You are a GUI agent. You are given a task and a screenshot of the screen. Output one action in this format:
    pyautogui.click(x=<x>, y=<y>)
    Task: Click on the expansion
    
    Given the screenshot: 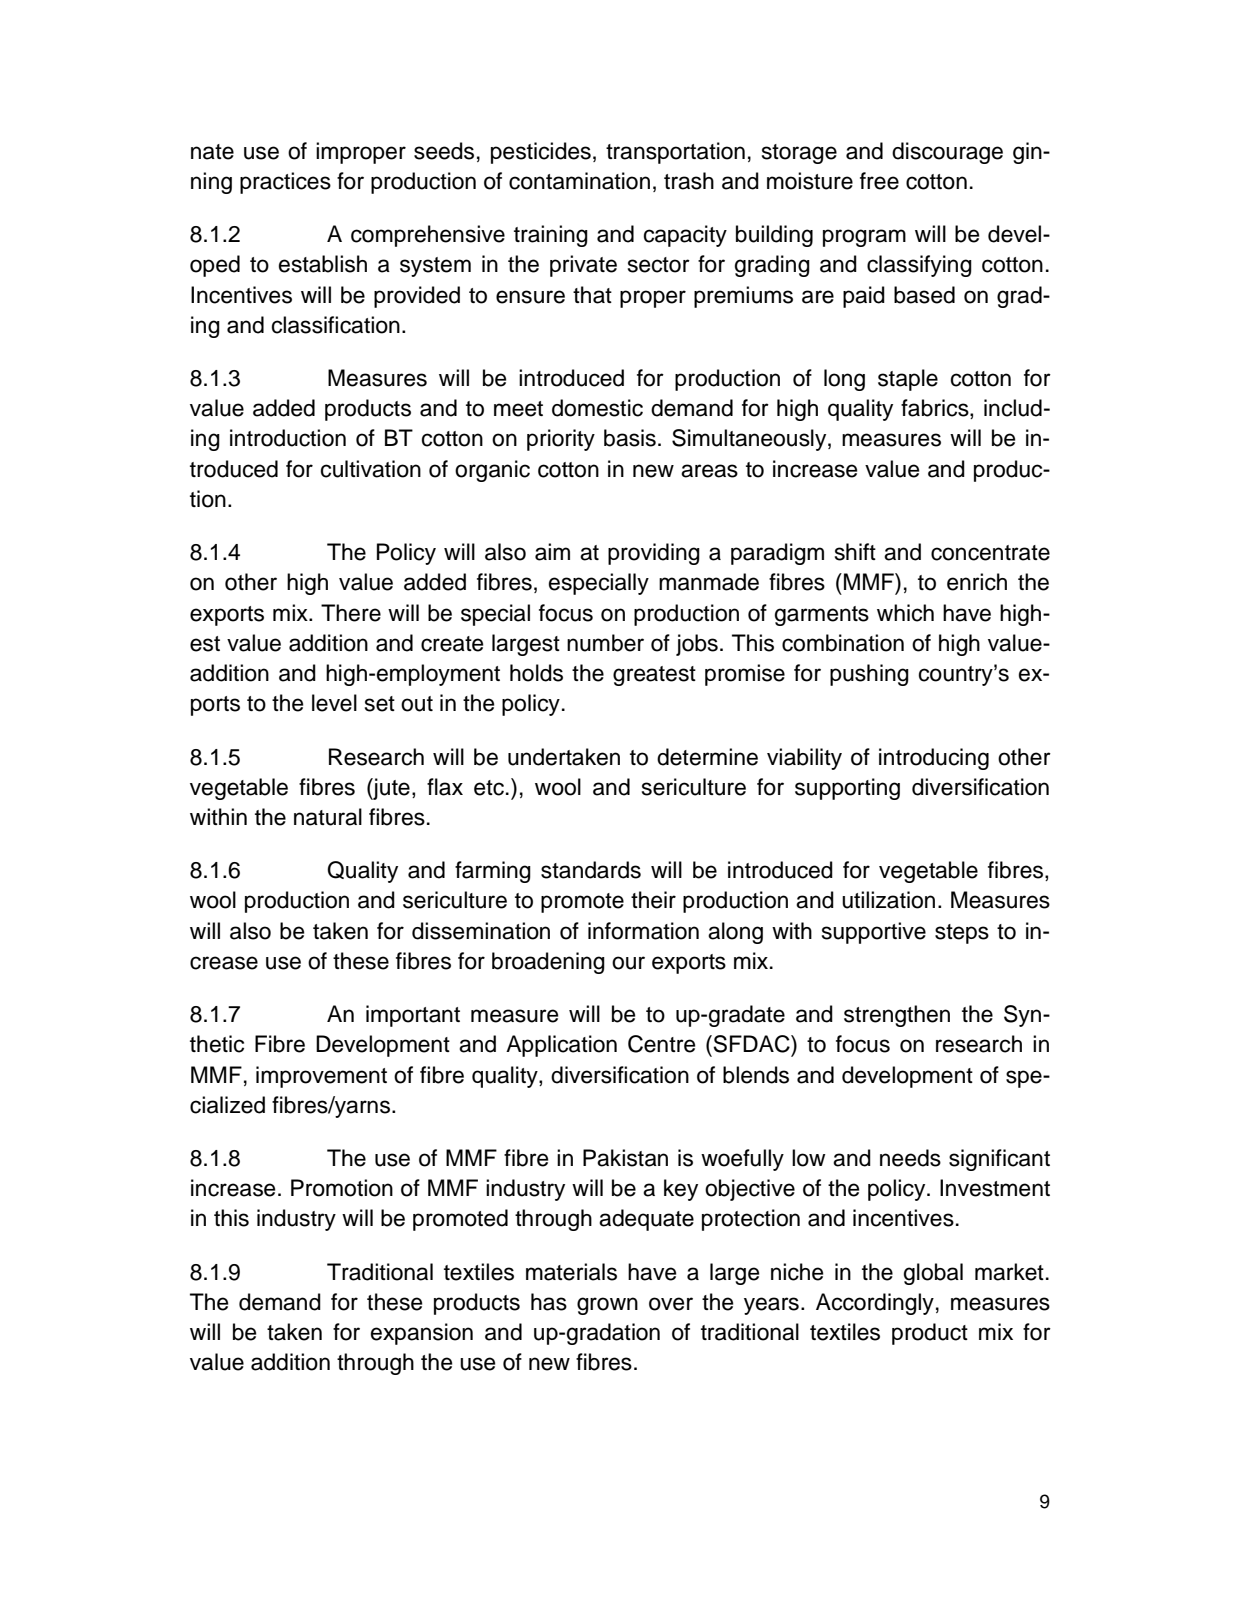 What is the action you would take?
    pyautogui.click(x=422, y=1334)
